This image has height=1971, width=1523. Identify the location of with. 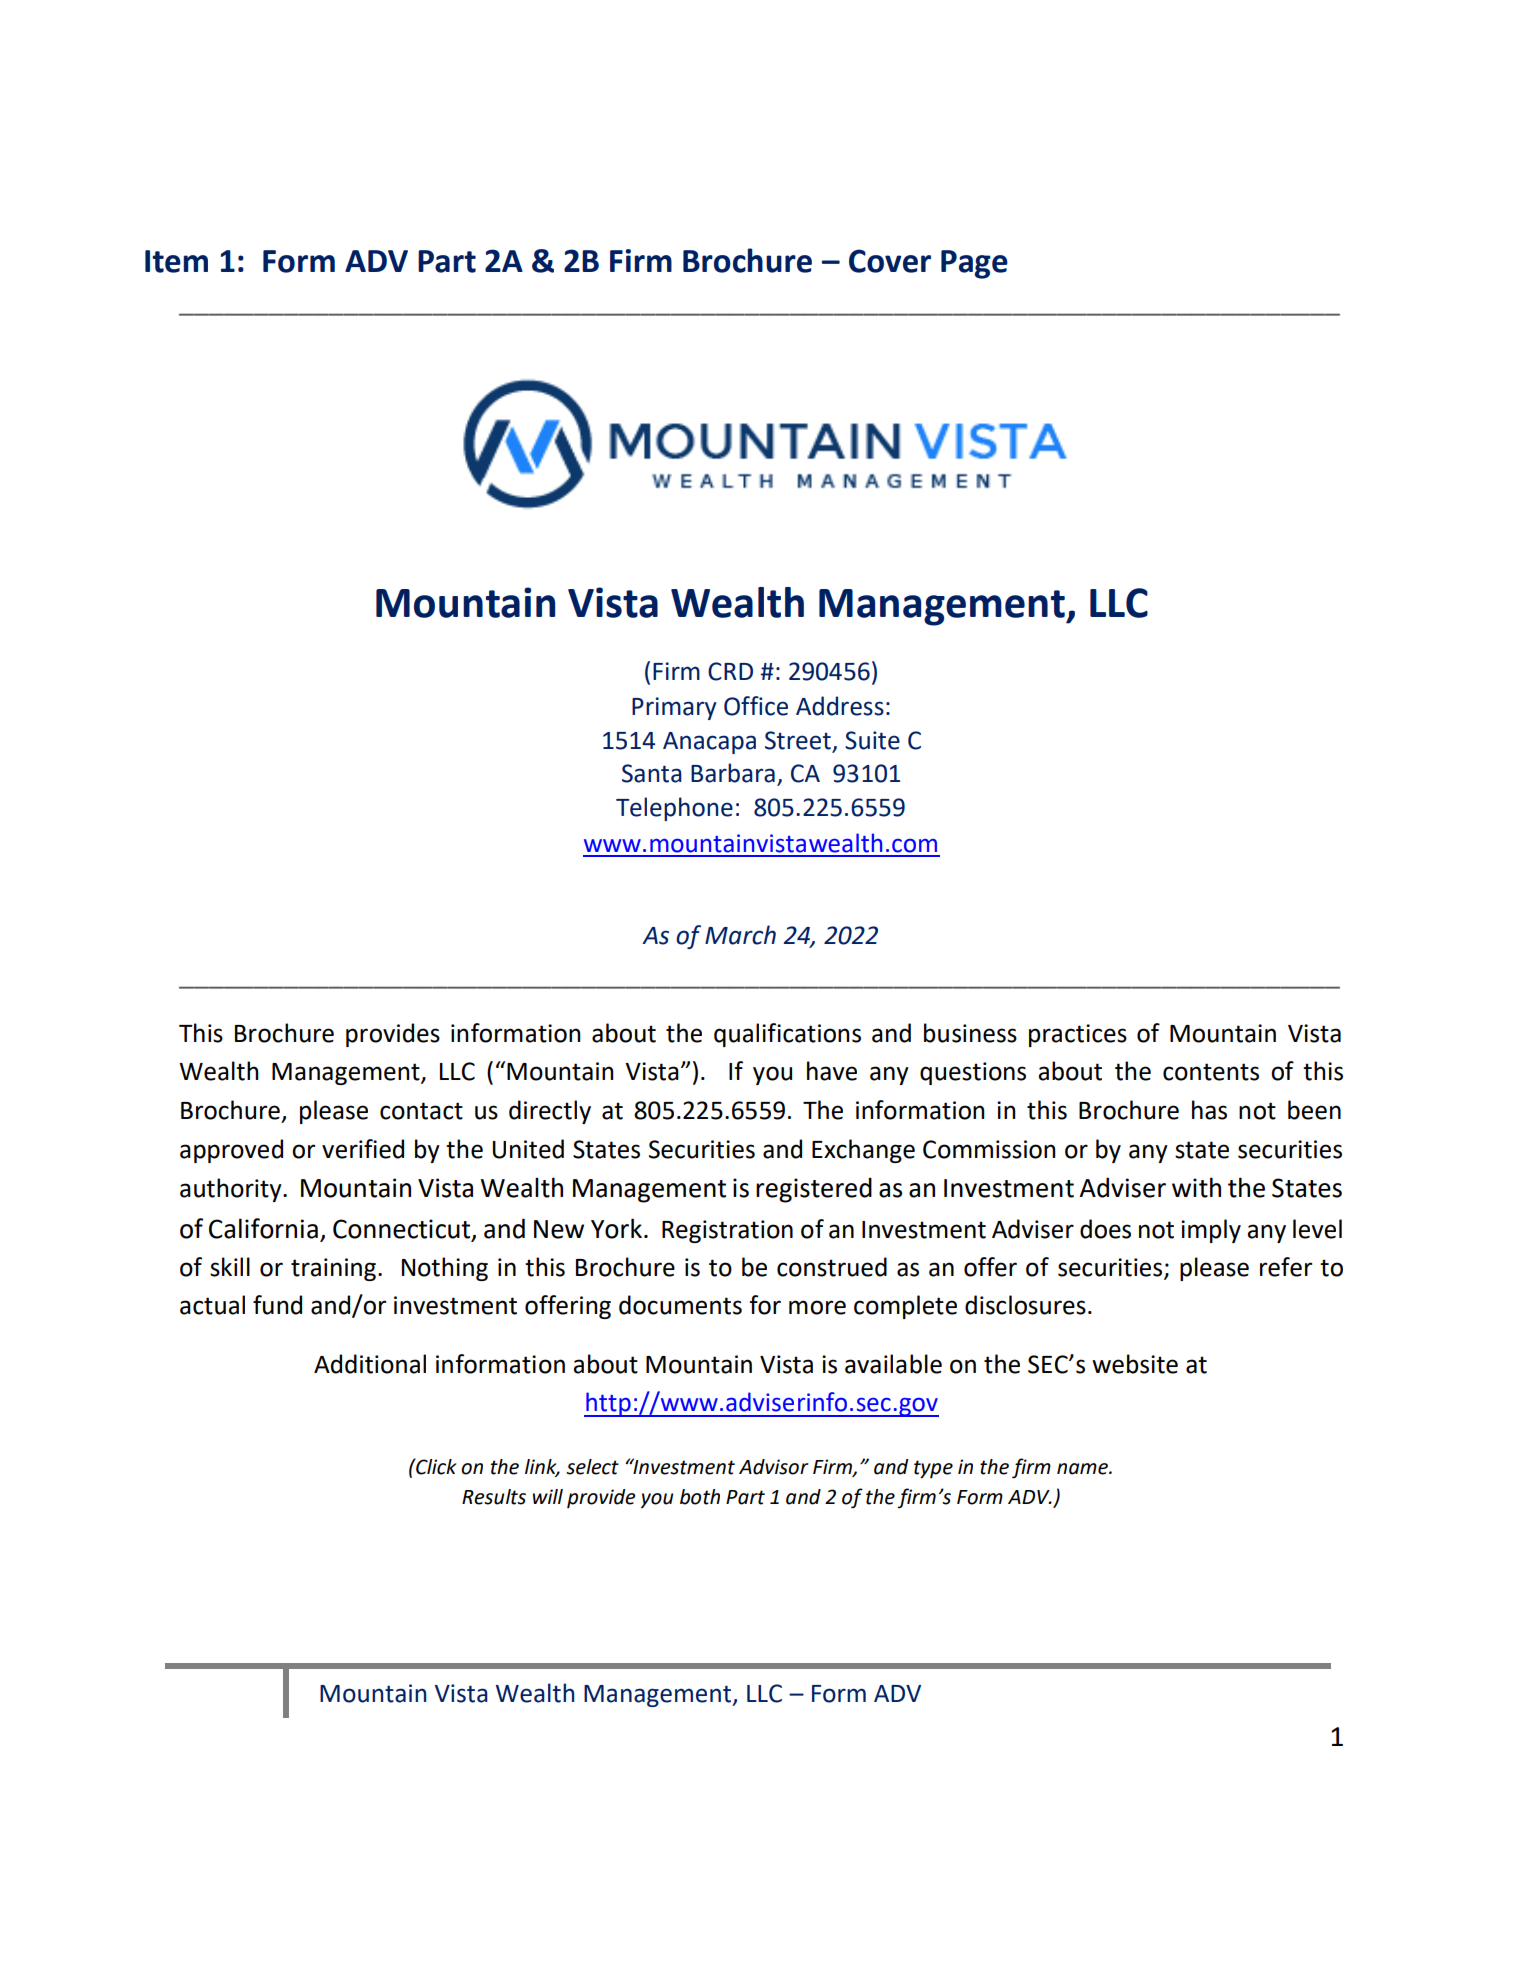
(1196, 1187).
